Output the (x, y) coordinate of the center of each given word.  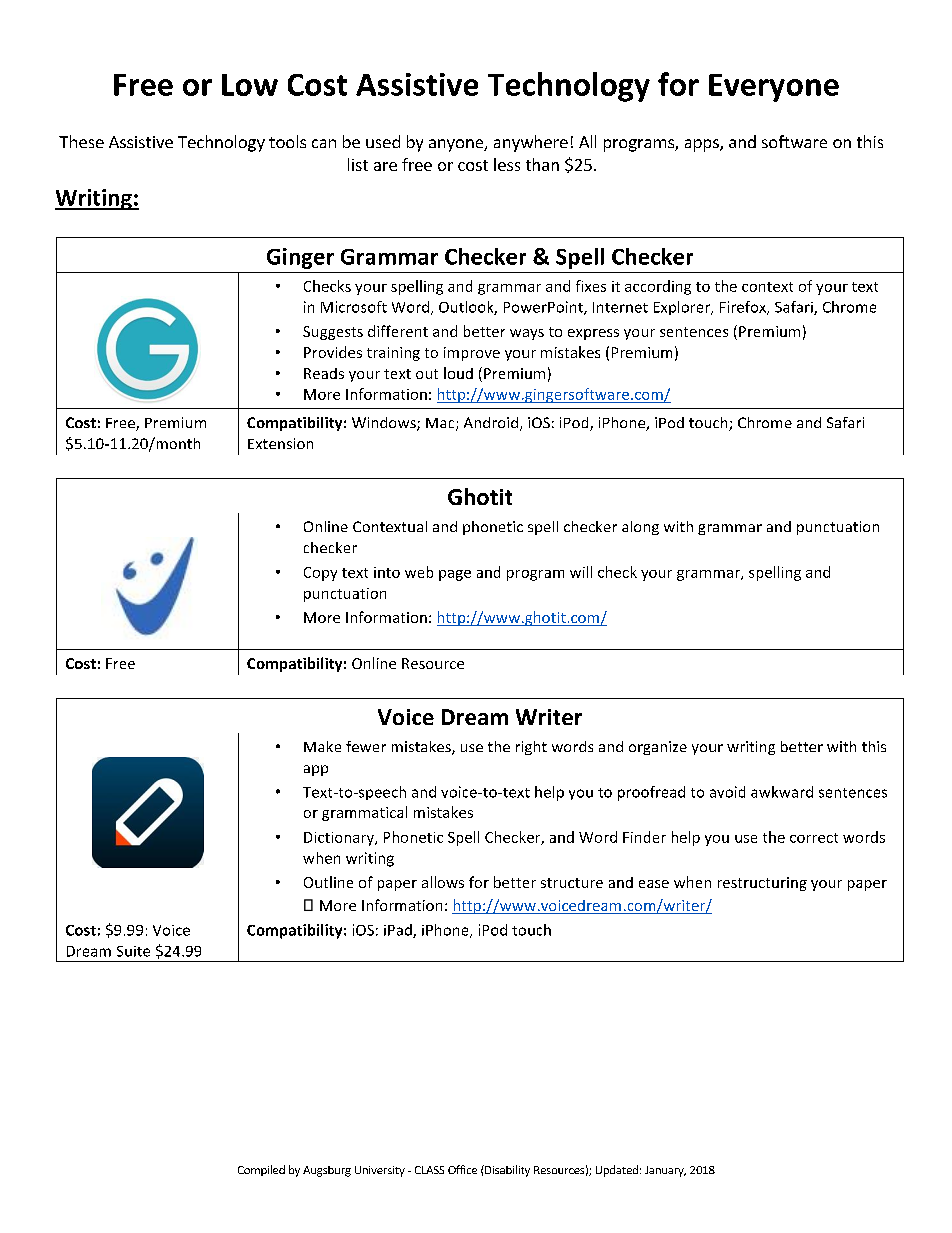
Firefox (744, 308)
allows (443, 882)
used (383, 141)
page (455, 575)
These (81, 141)
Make (322, 746)
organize (658, 748)
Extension (280, 443)
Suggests (333, 333)
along (640, 528)
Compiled (261, 1170)
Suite (133, 951)
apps (703, 145)
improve (472, 354)
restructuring (762, 884)
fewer (366, 746)
